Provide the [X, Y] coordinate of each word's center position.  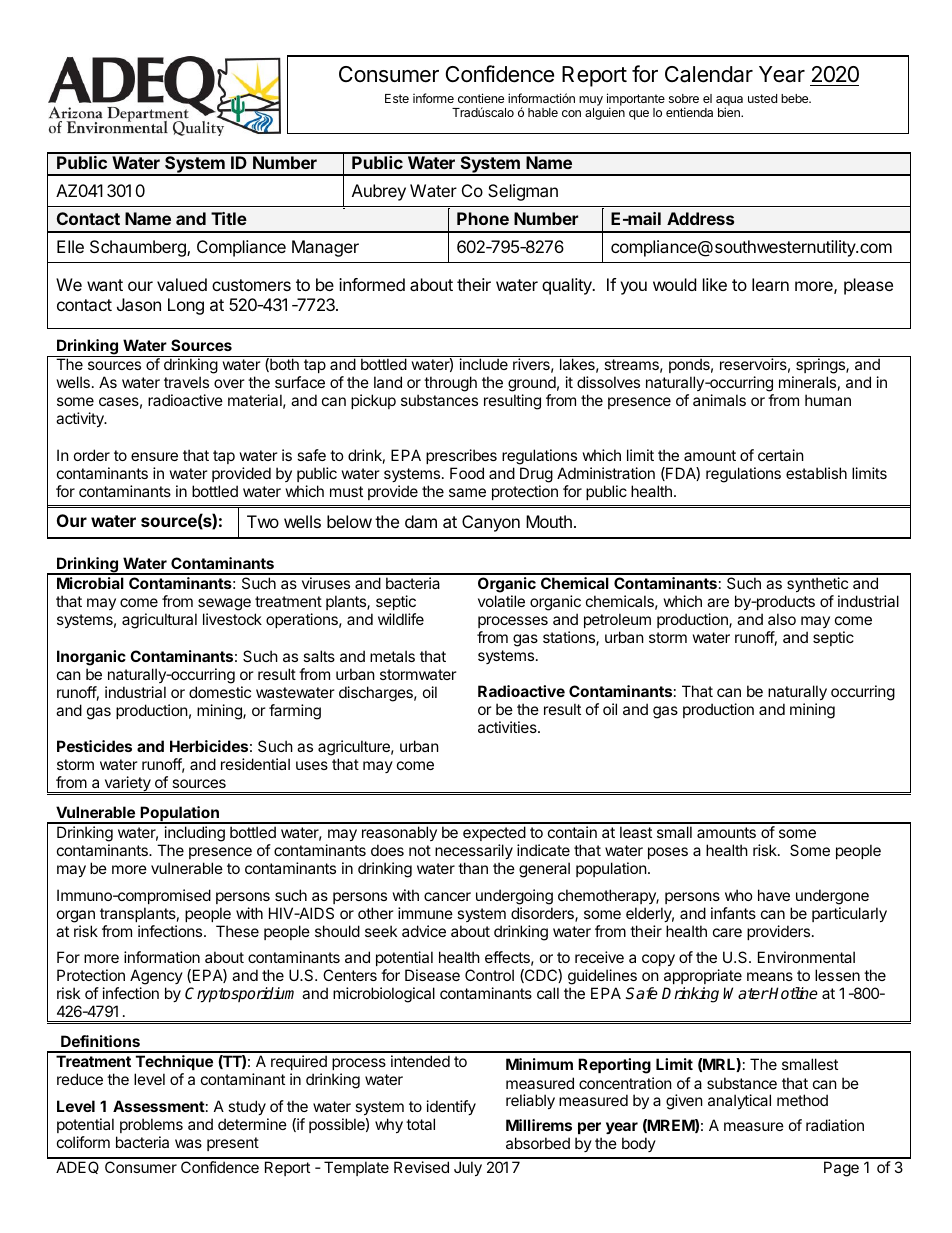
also [782, 619]
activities [508, 727]
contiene [481, 98]
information [162, 957]
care [727, 932]
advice [424, 931]
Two [263, 521]
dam [421, 521]
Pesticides [94, 746]
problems [151, 1125]
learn [770, 284]
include [484, 364]
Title [229, 218]
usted [762, 98]
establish [816, 473]
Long [186, 306]
